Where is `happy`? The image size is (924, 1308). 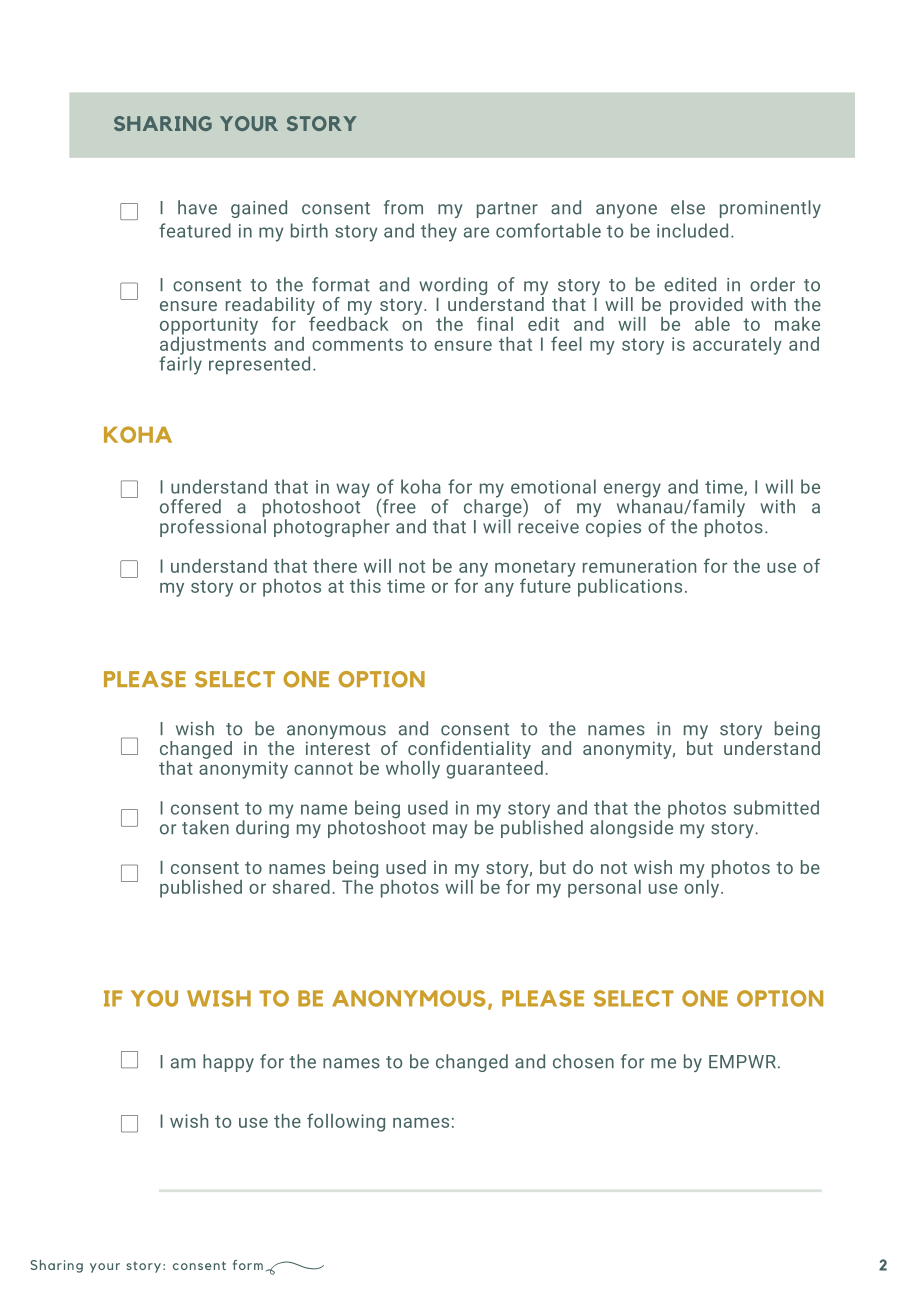
happy is located at coordinates (228, 1063).
